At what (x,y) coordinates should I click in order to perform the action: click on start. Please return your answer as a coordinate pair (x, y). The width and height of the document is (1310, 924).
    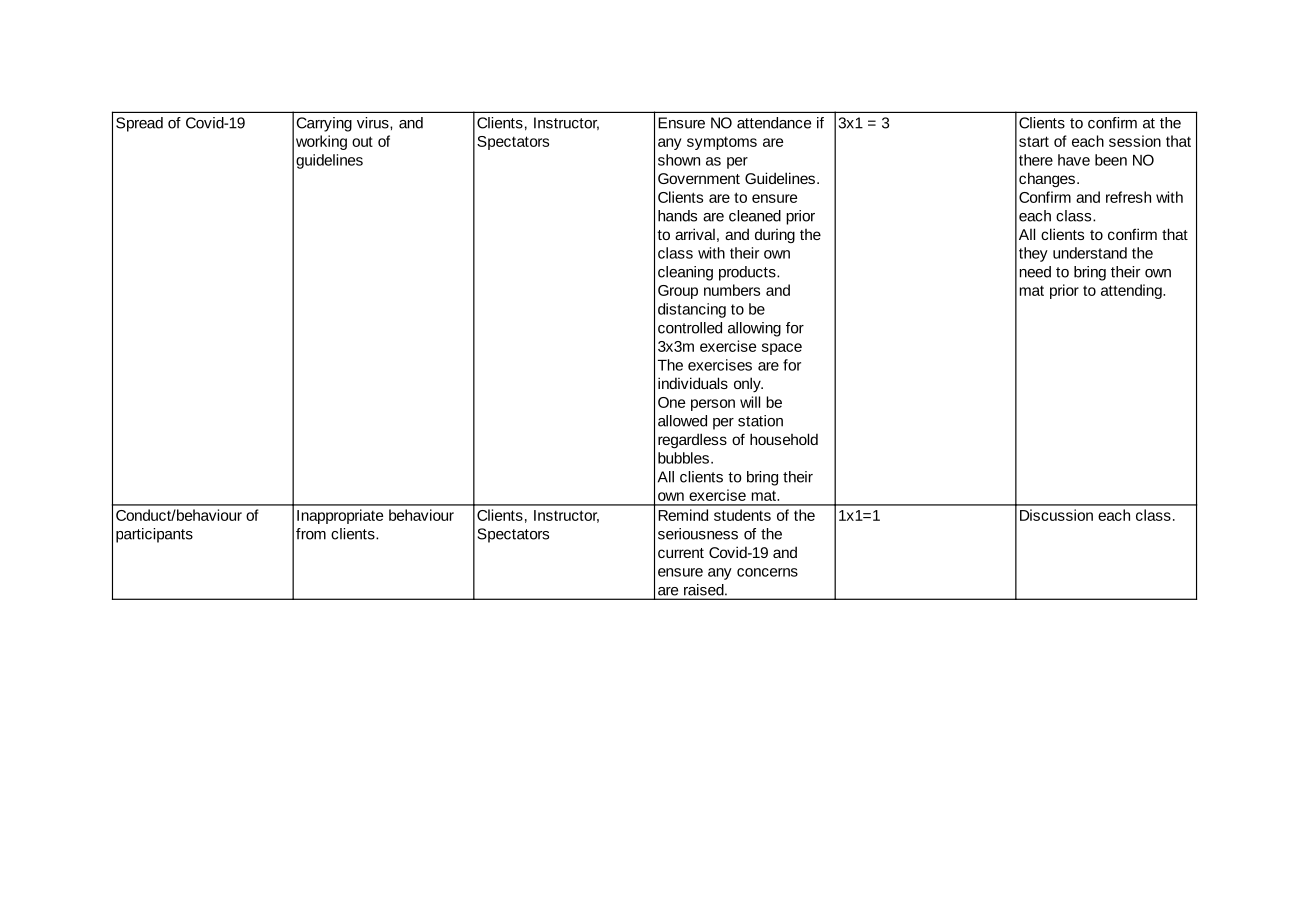
    Looking at the image, I should click on (1034, 141).
